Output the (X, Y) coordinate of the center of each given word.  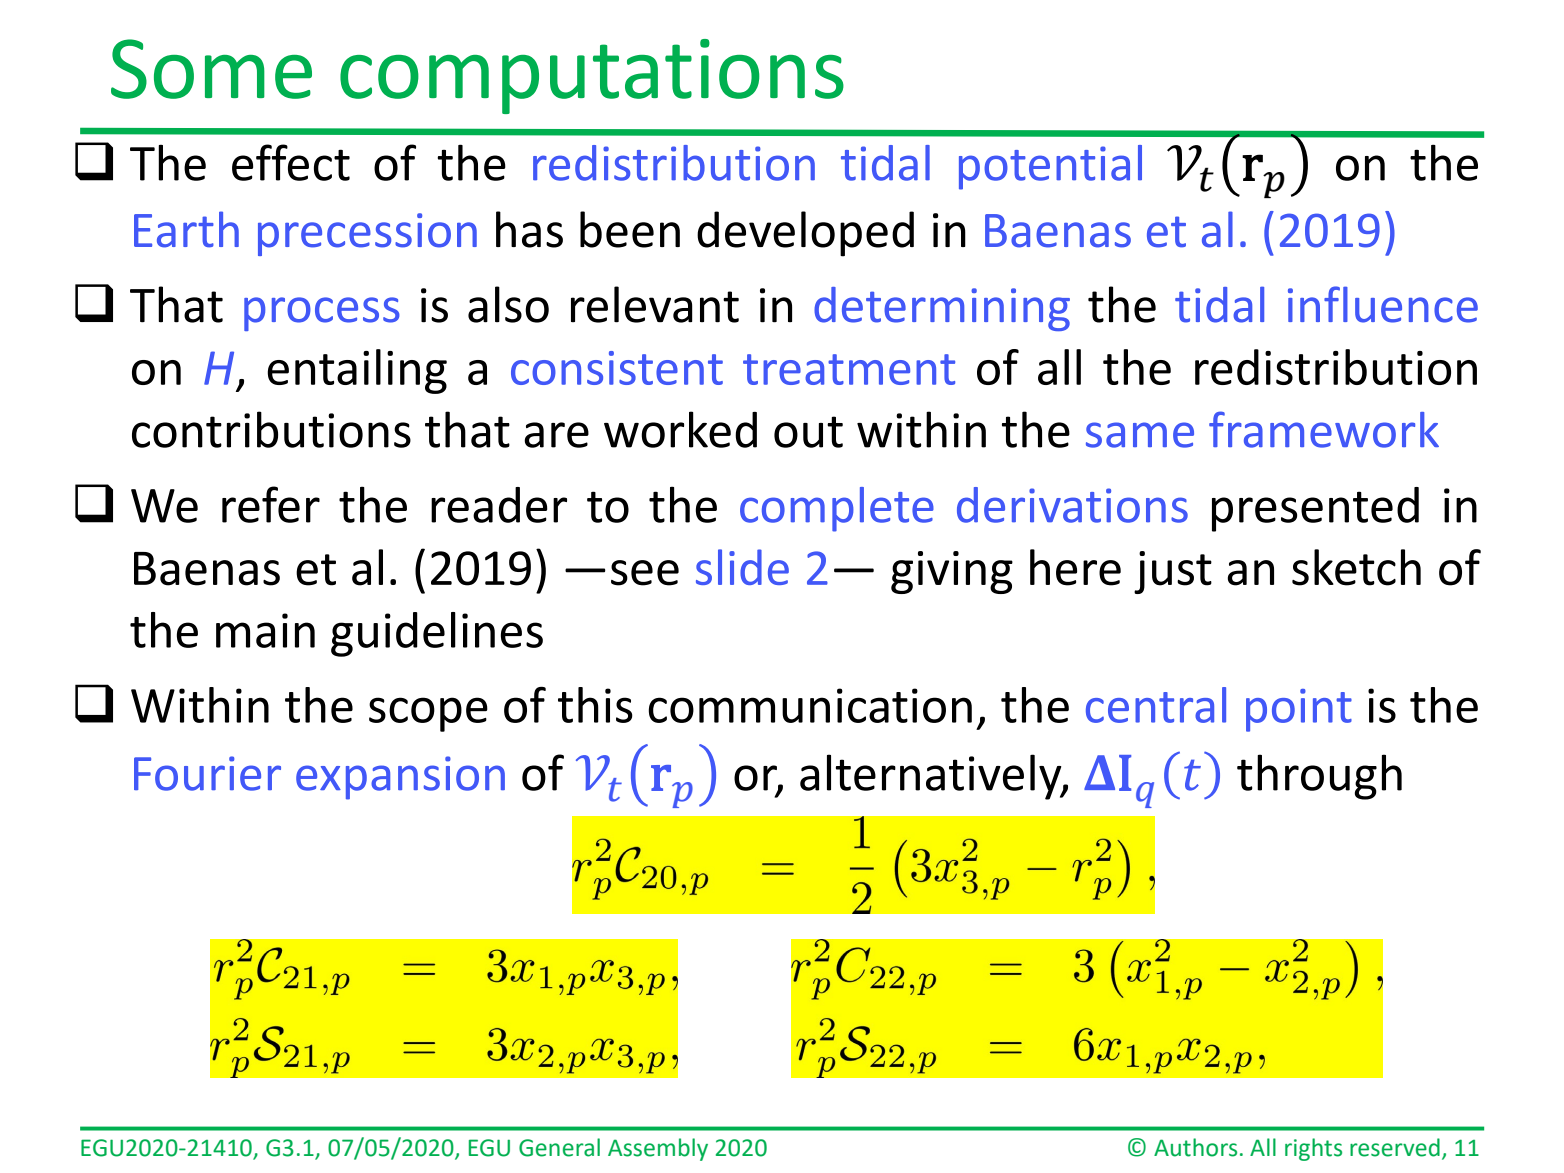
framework (1324, 429)
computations (592, 76)
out (808, 432)
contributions (271, 429)
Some (211, 69)
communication (810, 705)
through (1319, 777)
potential (1050, 167)
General (559, 1147)
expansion (400, 778)
